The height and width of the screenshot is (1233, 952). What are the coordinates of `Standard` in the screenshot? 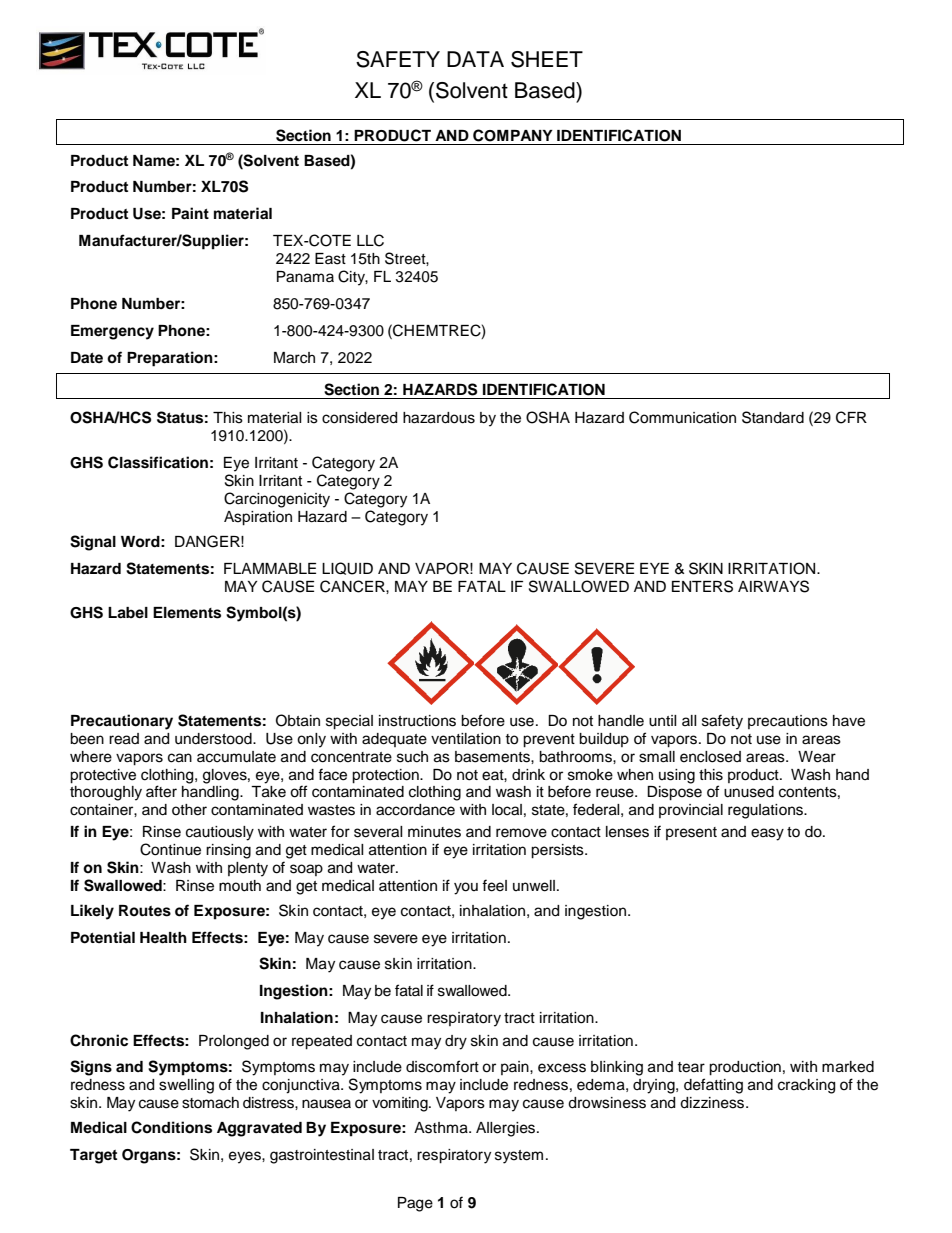 It's located at (773, 417).
